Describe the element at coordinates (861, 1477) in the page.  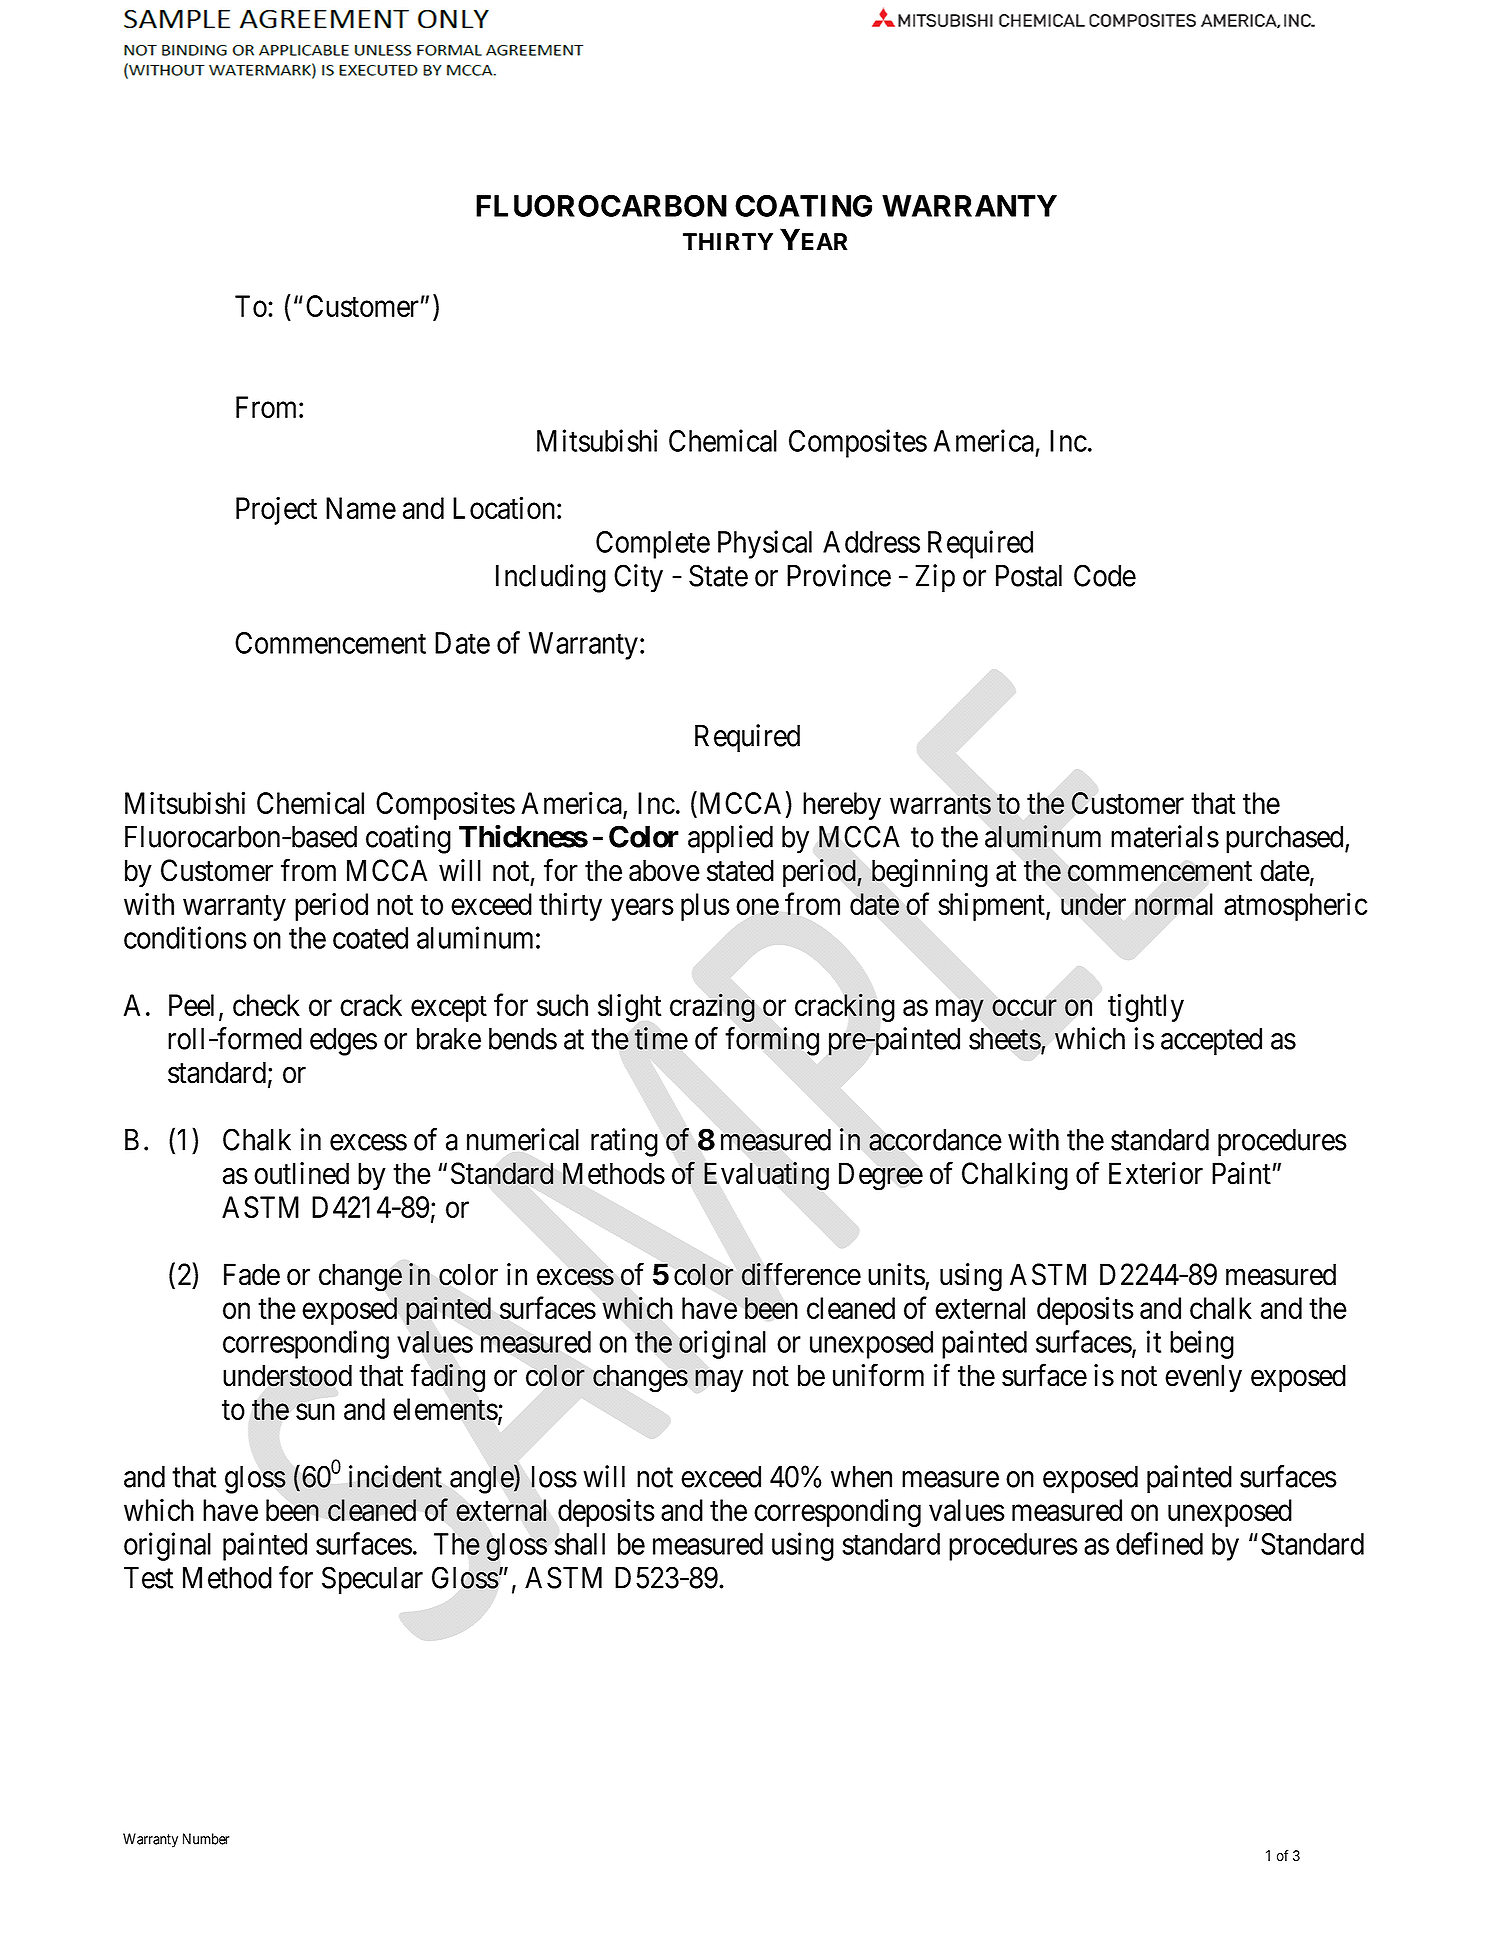
I see `when` at that location.
